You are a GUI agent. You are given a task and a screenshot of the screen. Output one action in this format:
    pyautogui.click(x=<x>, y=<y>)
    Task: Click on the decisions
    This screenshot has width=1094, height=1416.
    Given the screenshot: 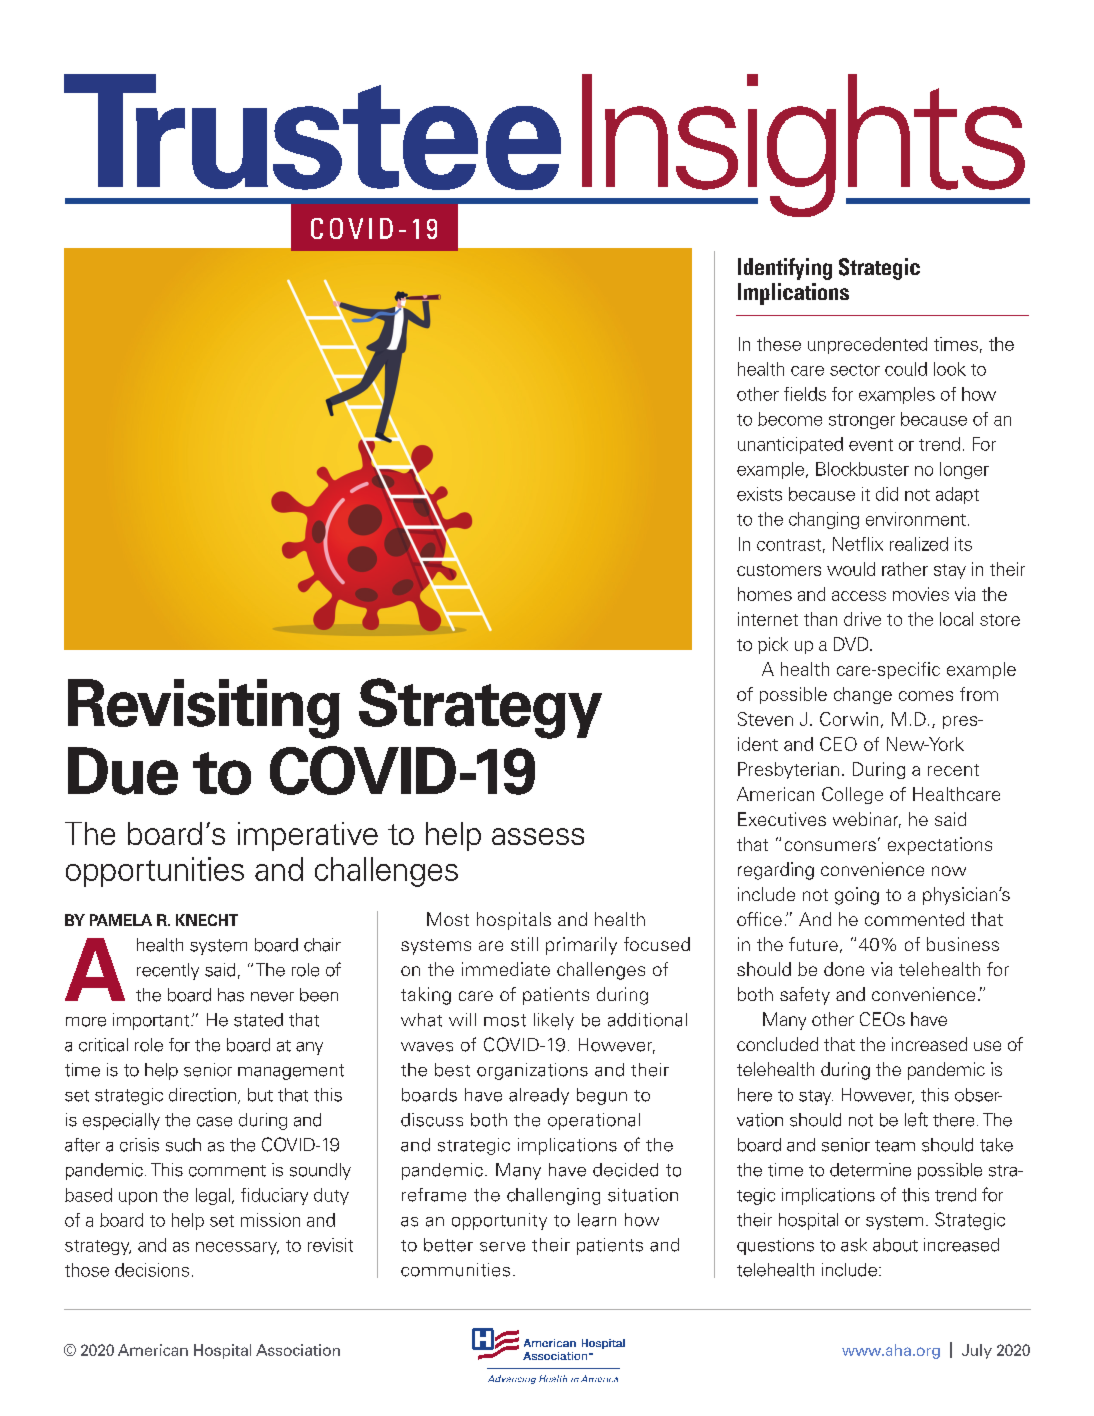 What is the action you would take?
    pyautogui.click(x=152, y=1270)
